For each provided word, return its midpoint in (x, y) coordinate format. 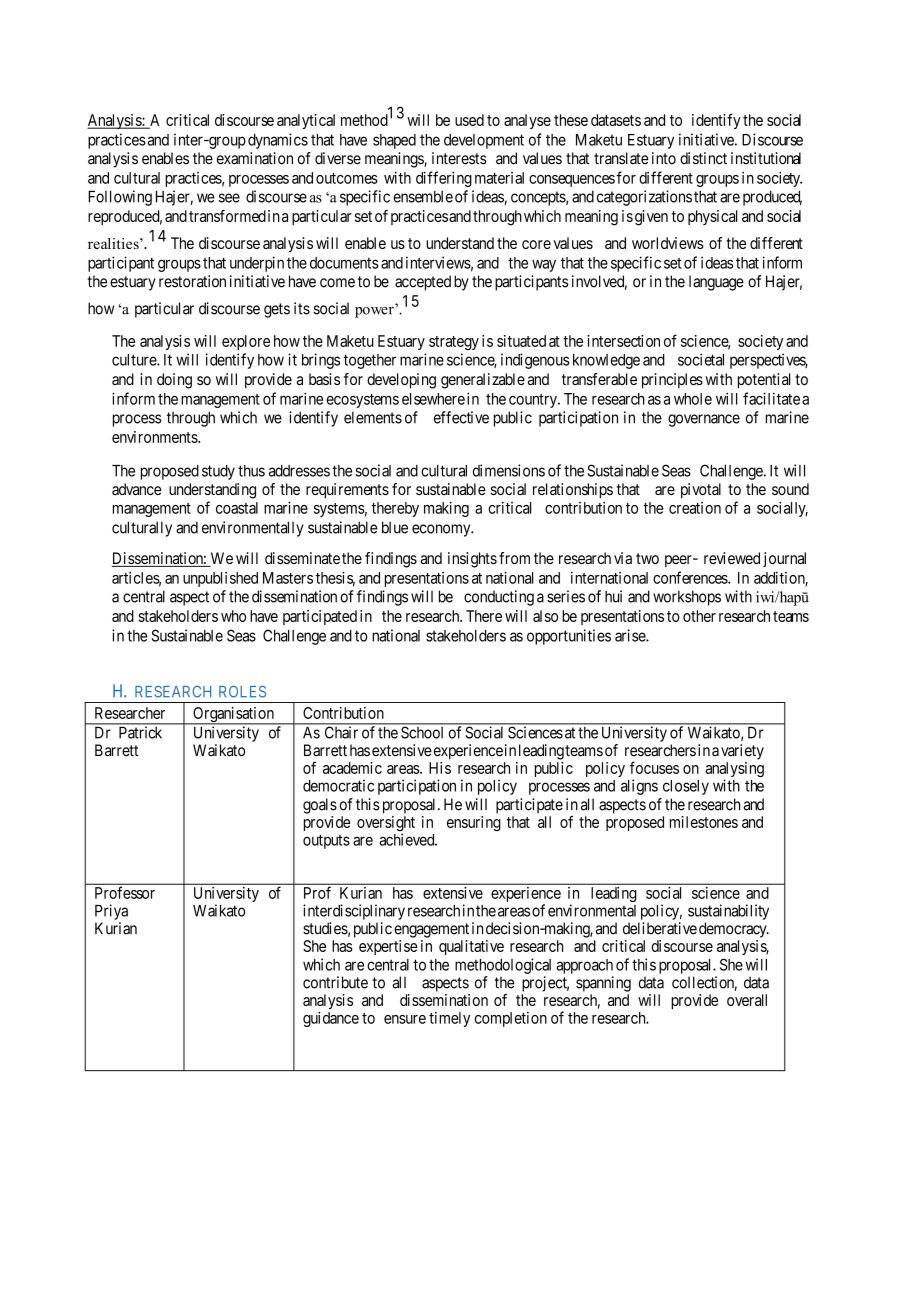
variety (742, 752)
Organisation (233, 716)
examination (255, 158)
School (422, 733)
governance (704, 420)
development (484, 141)
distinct (703, 158)
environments (155, 437)
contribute (335, 982)
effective (461, 417)
